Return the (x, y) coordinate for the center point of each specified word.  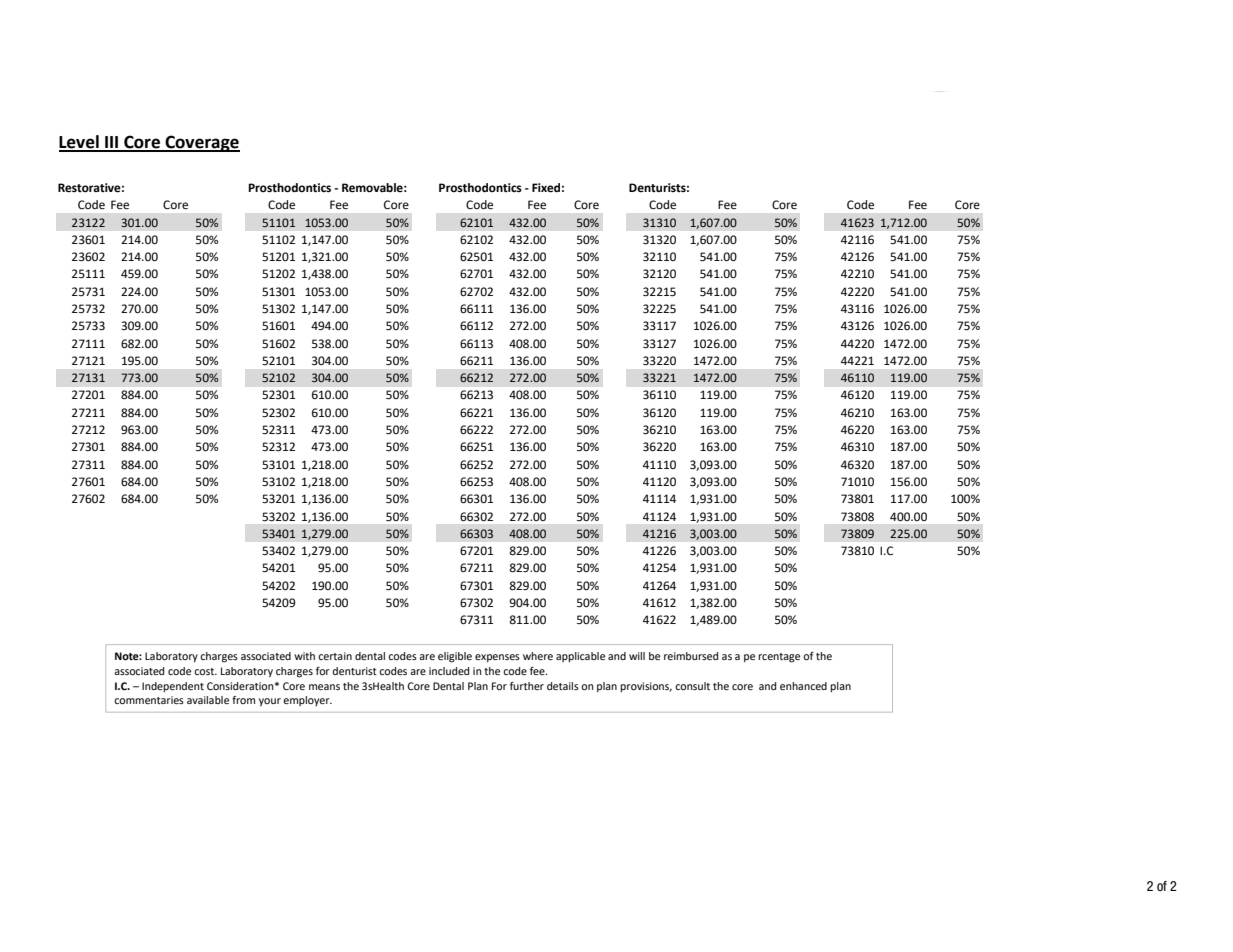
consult (692, 686)
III (112, 143)
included (449, 671)
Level (80, 143)
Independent (173, 687)
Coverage (201, 143)
